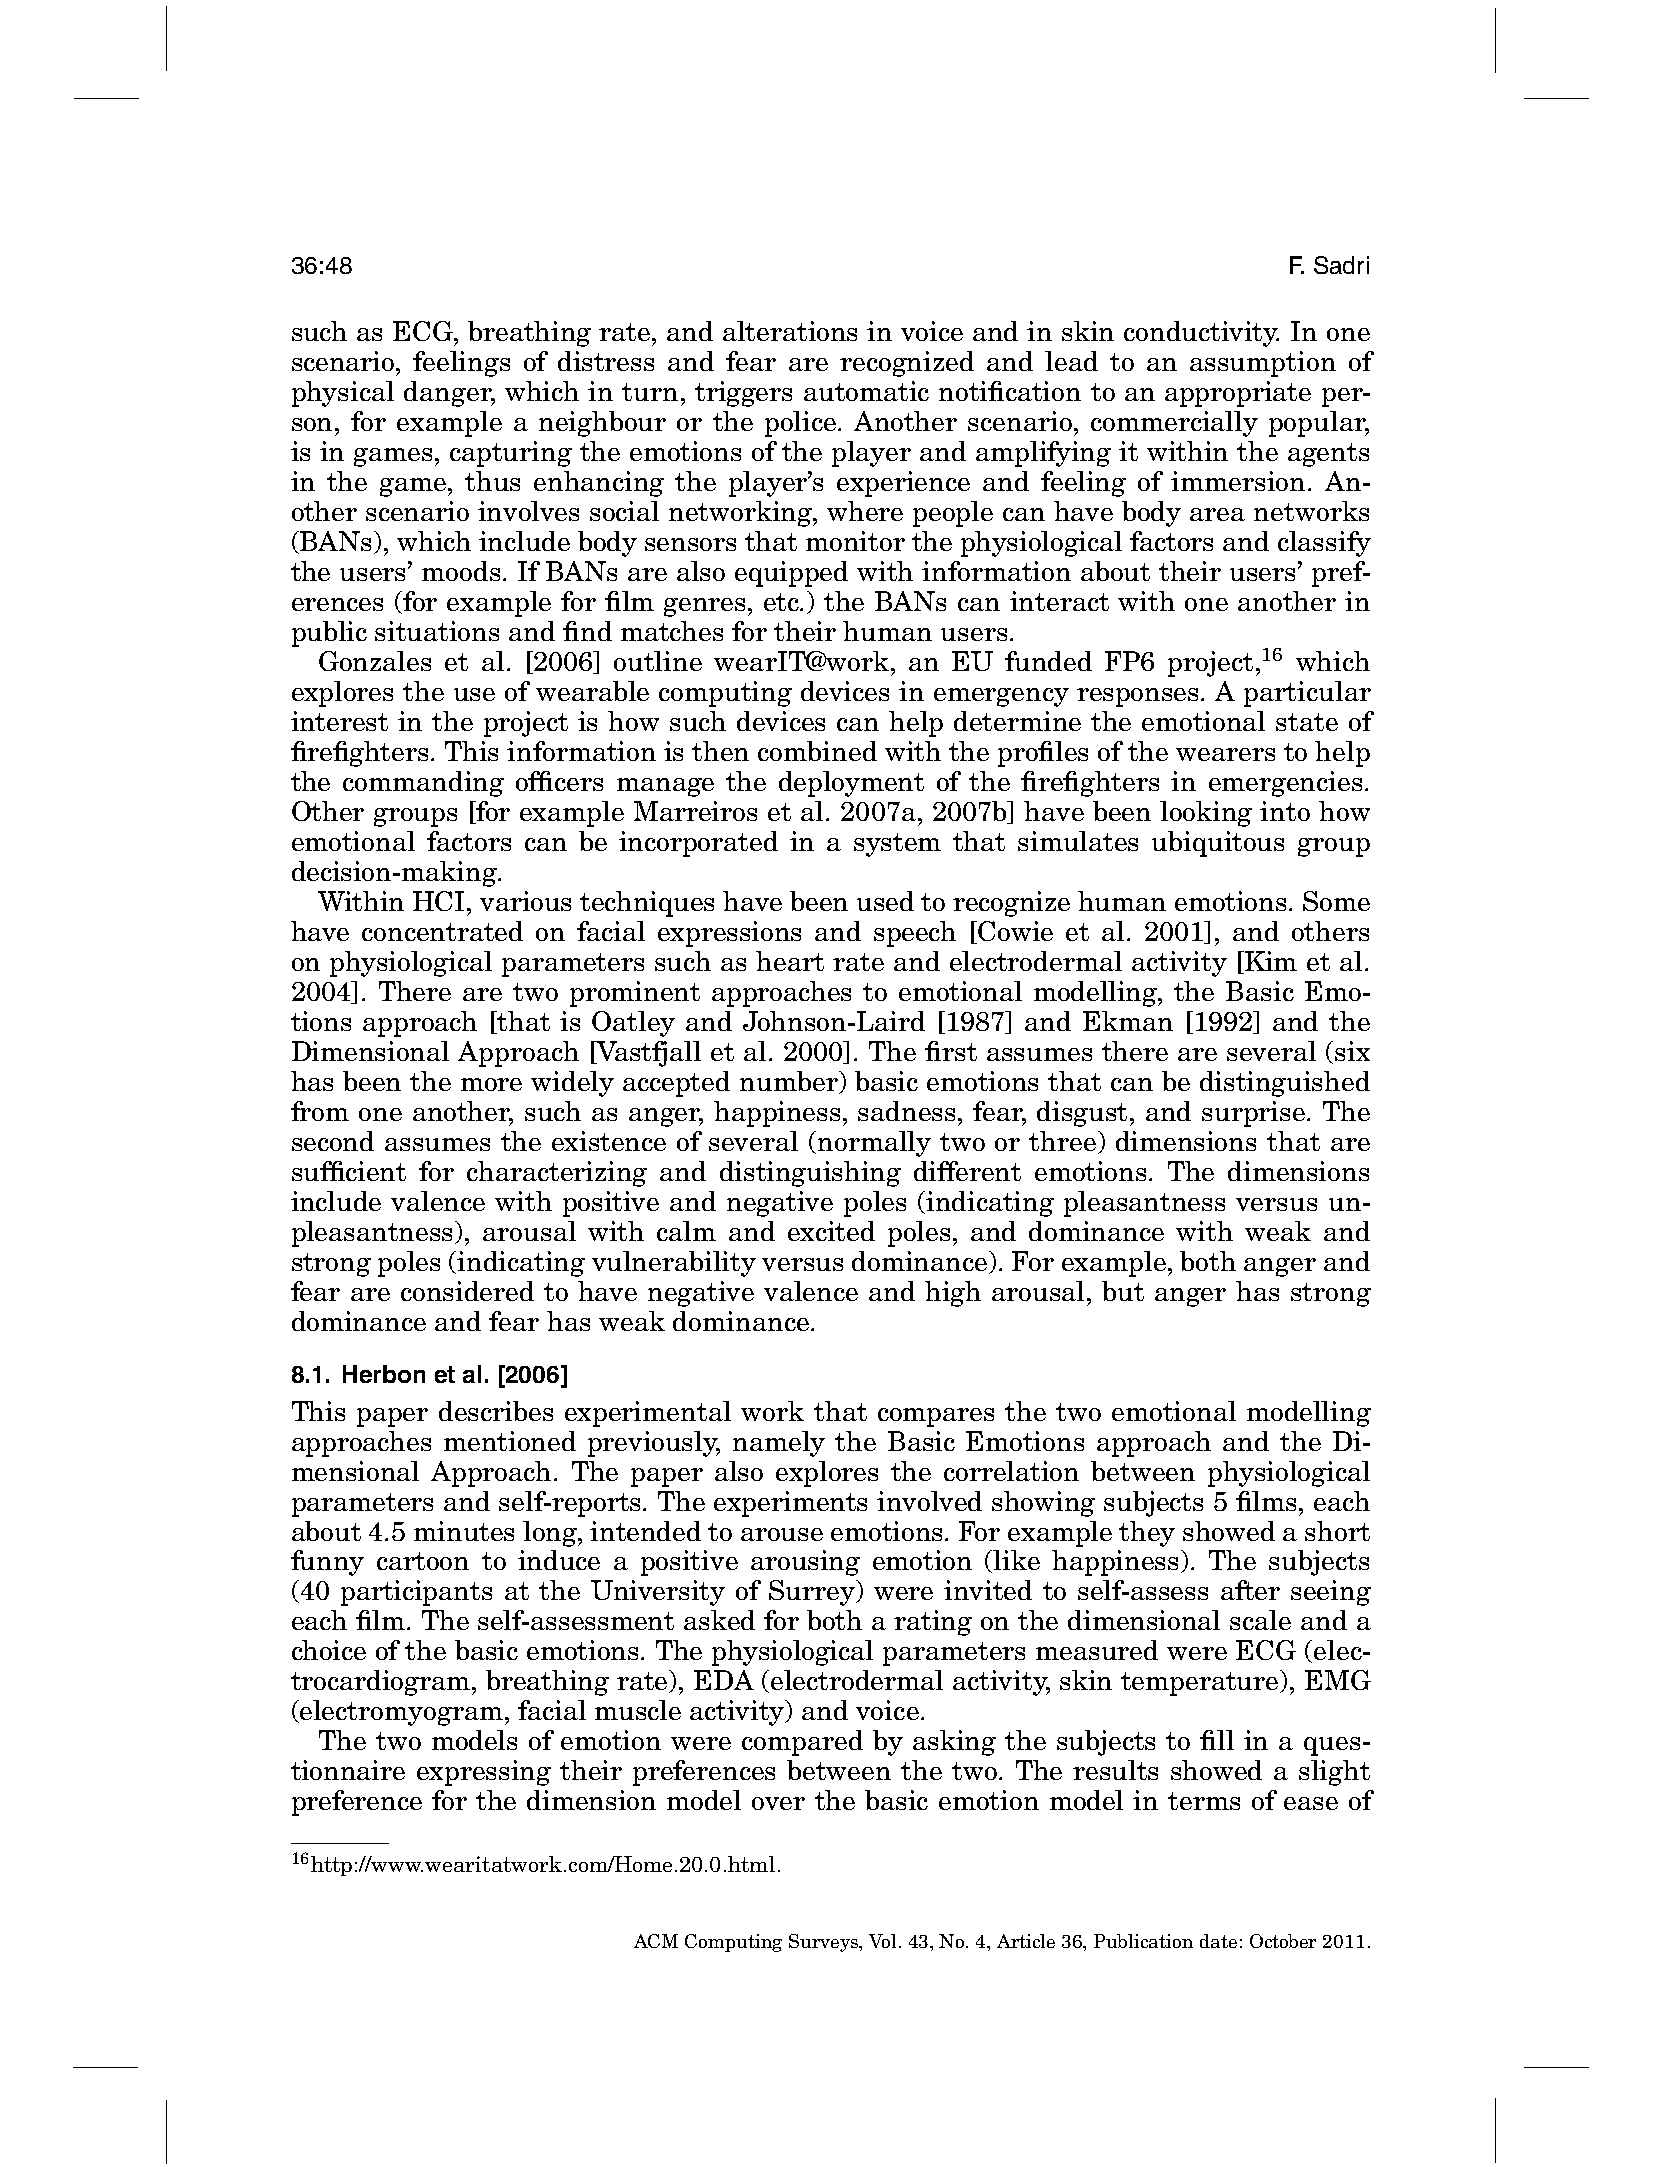  I want to click on automatic, so click(866, 391).
